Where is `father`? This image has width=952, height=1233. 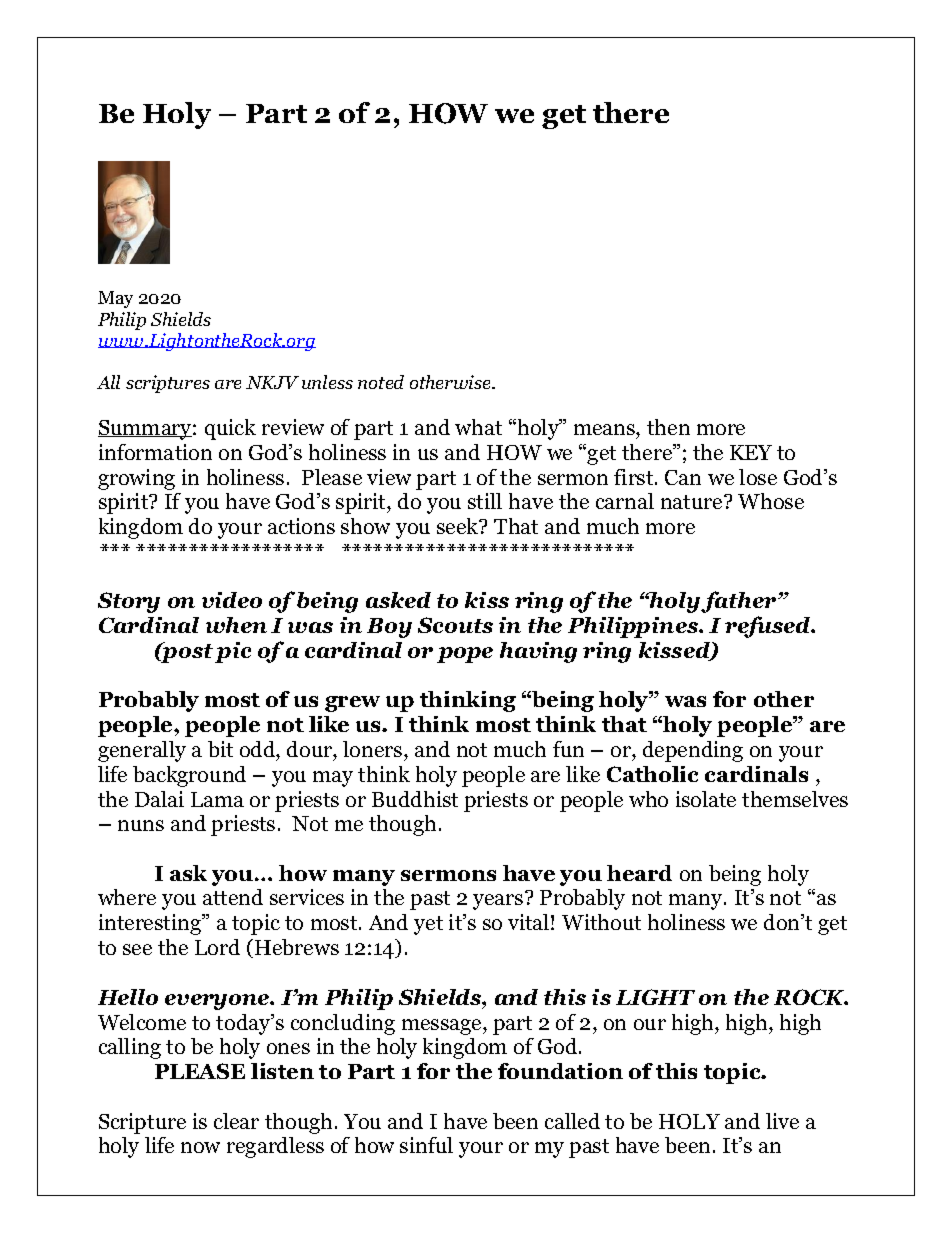
father is located at coordinates (740, 602).
